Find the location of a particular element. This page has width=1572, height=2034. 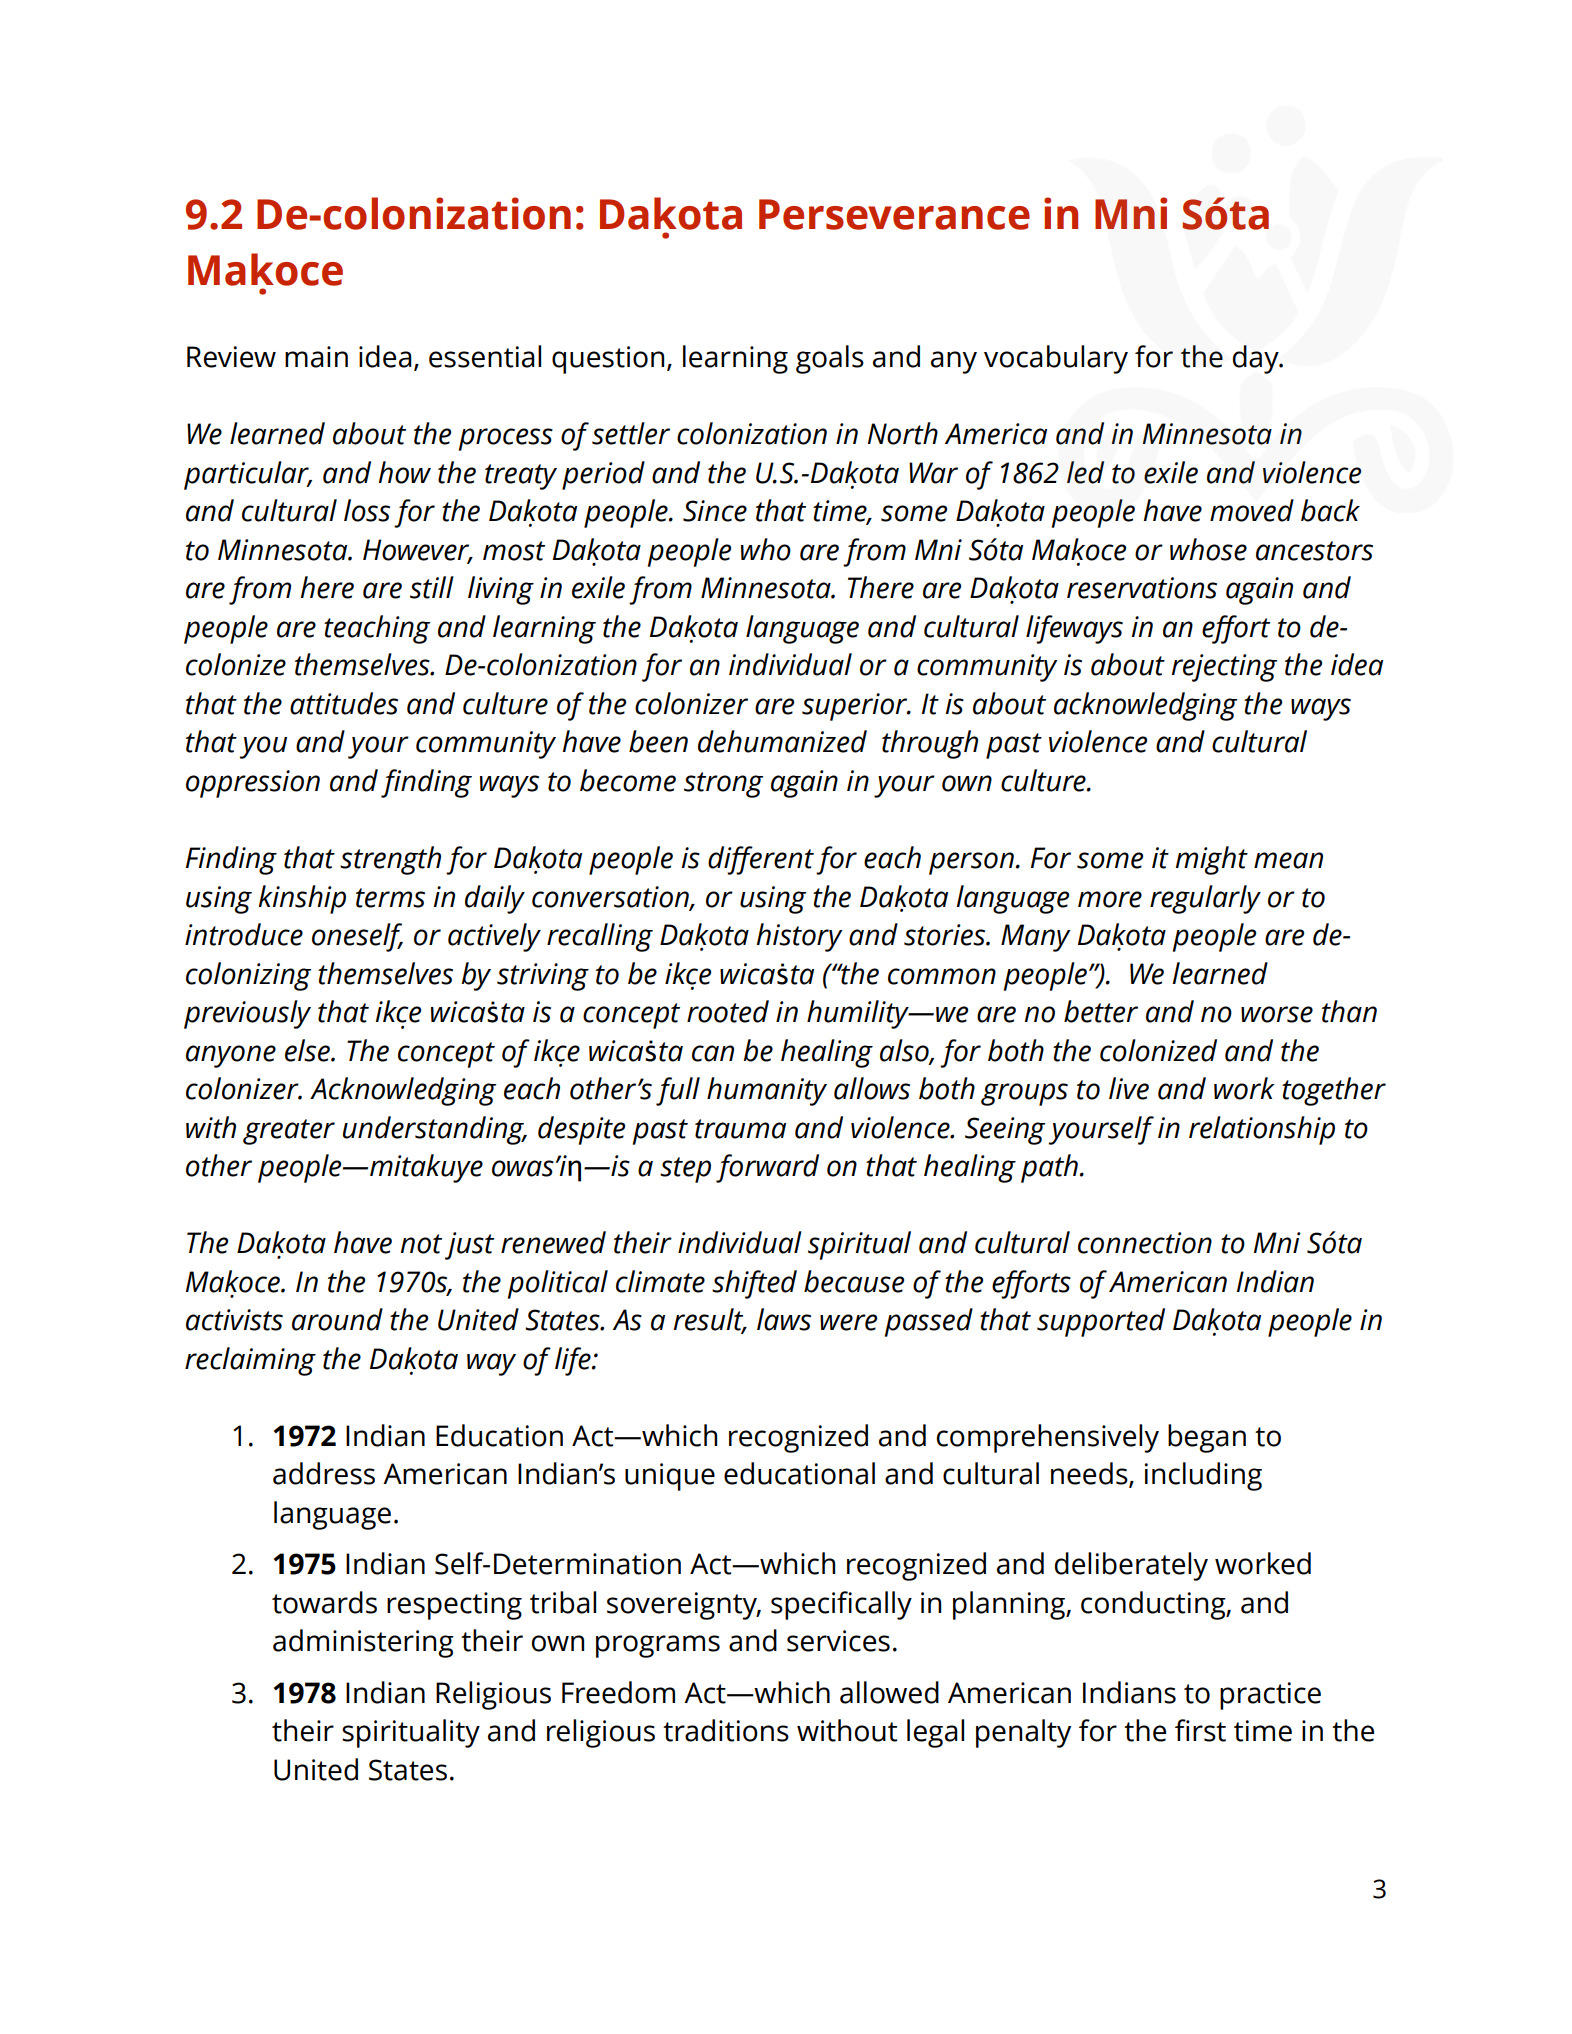

worse is located at coordinates (1277, 1014).
